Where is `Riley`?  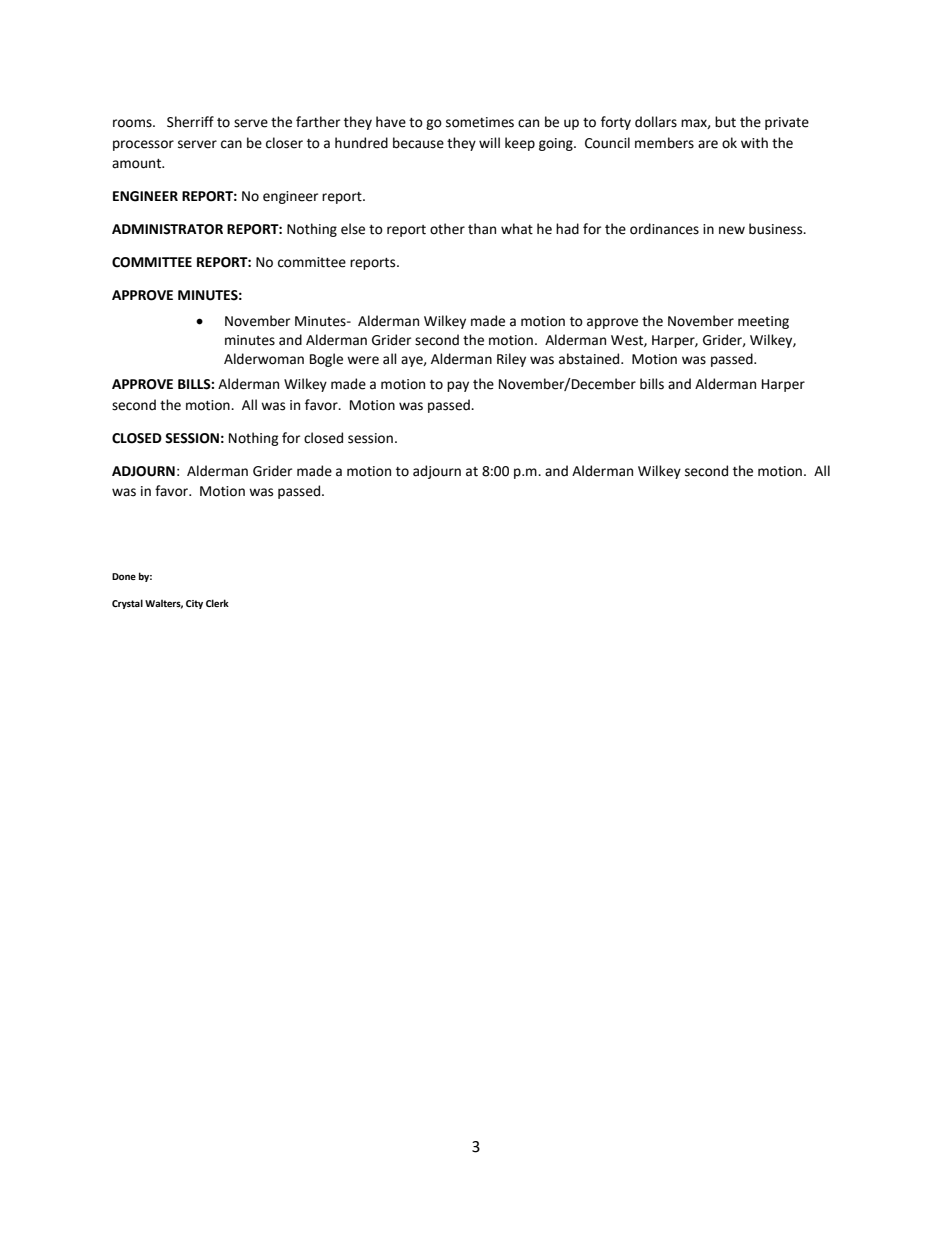
Riley is located at coordinates (511, 360).
